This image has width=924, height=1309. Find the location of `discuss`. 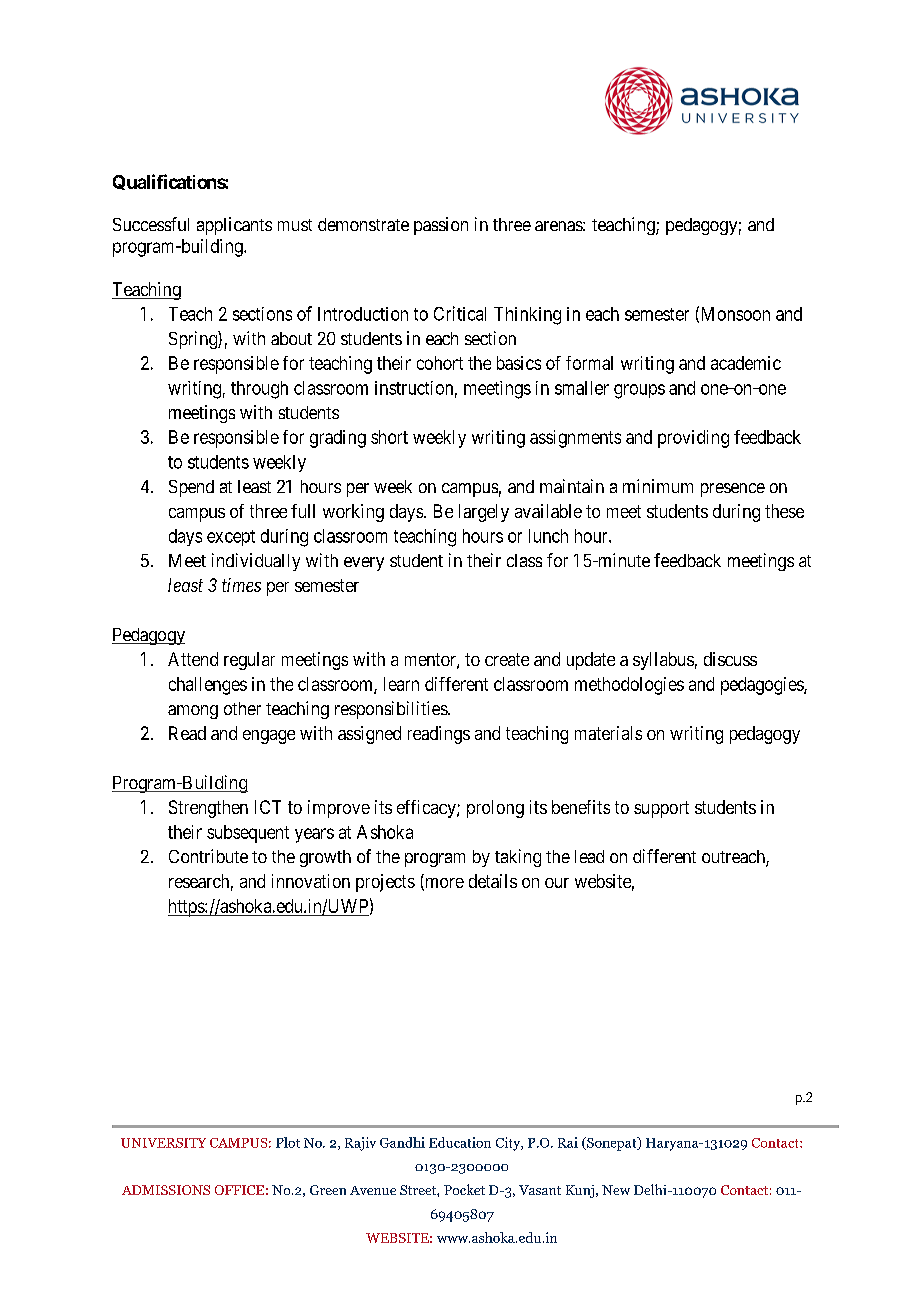

discuss is located at coordinates (730, 659).
